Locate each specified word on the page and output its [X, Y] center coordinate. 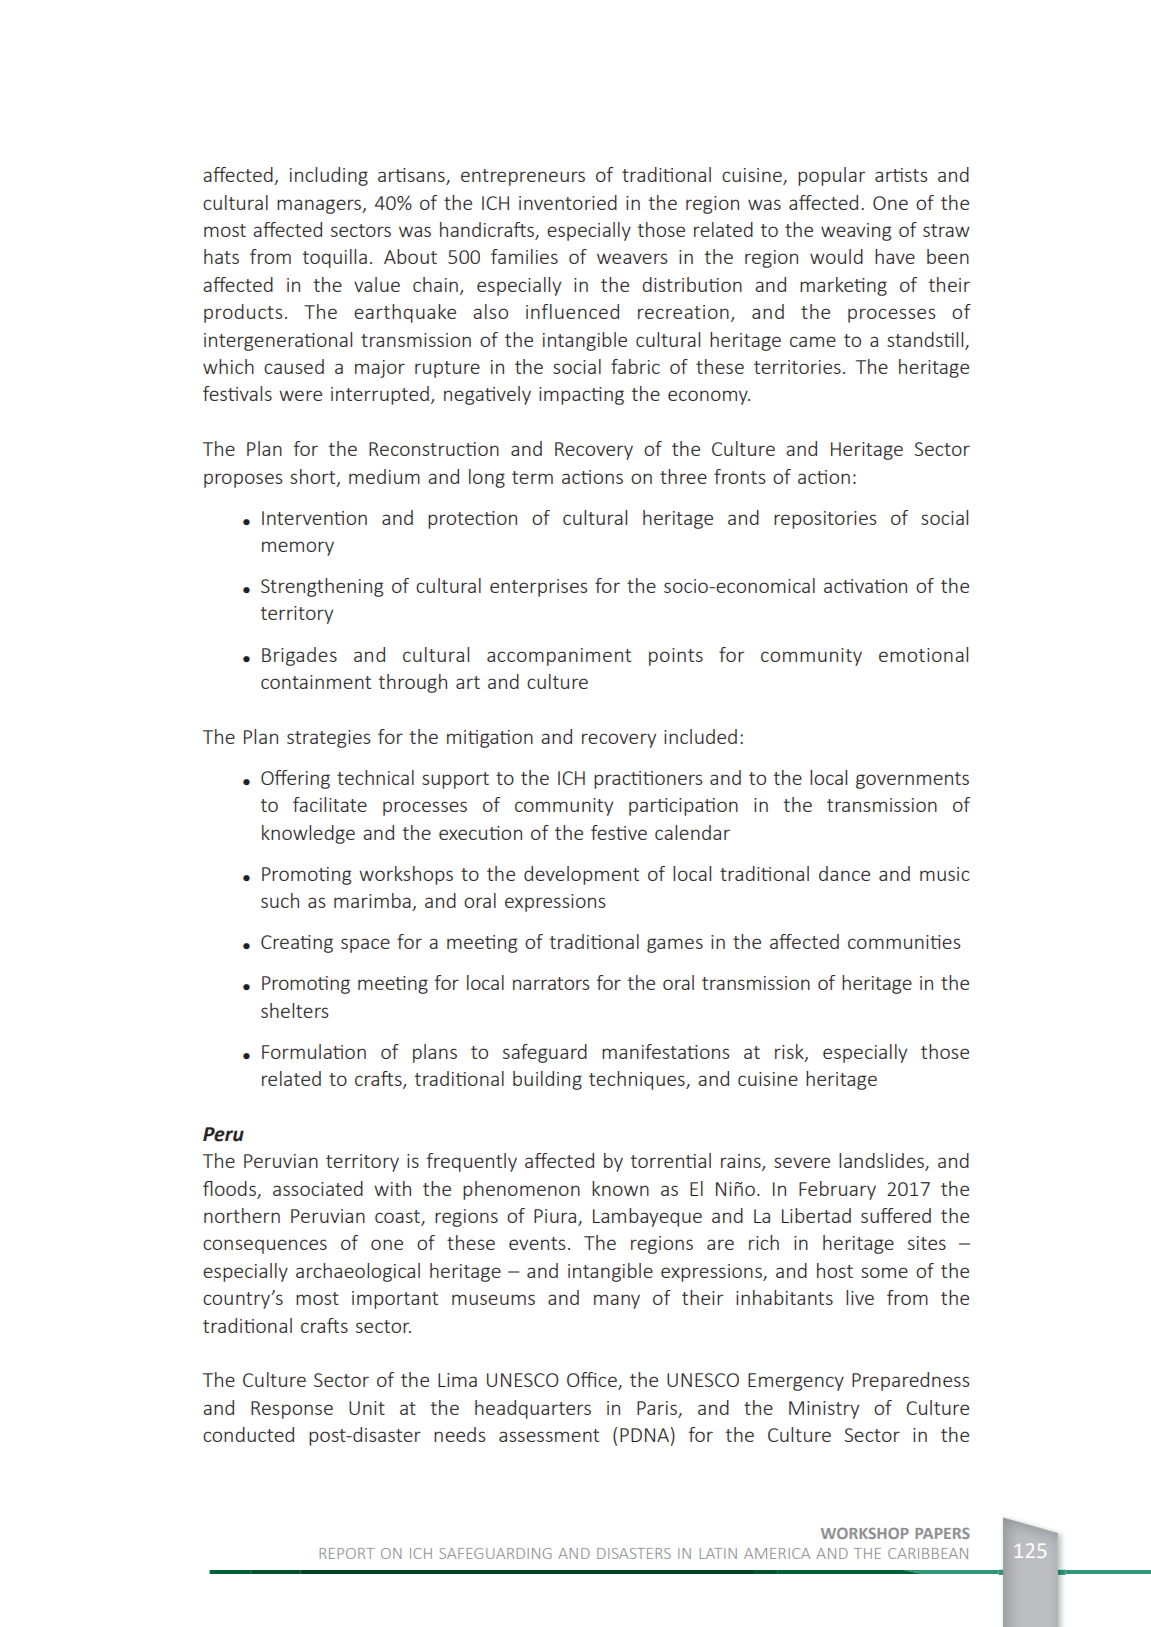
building [547, 1080]
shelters [294, 1010]
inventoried [568, 202]
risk [790, 1052]
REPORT [347, 1553]
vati [870, 586]
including [329, 176]
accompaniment [559, 657]
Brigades [299, 656]
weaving [856, 232]
